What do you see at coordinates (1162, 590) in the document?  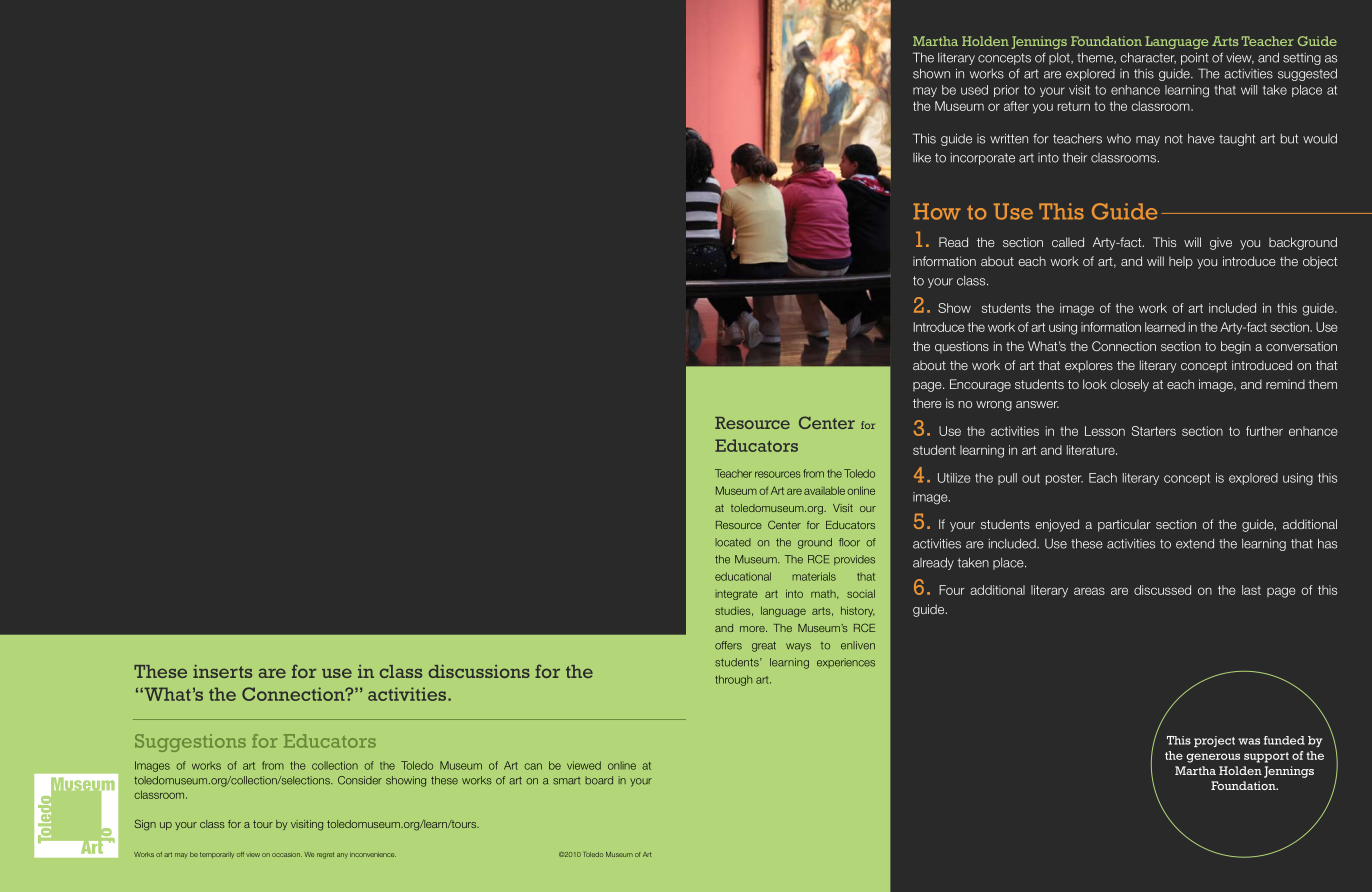 I see `discussed` at bounding box center [1162, 590].
